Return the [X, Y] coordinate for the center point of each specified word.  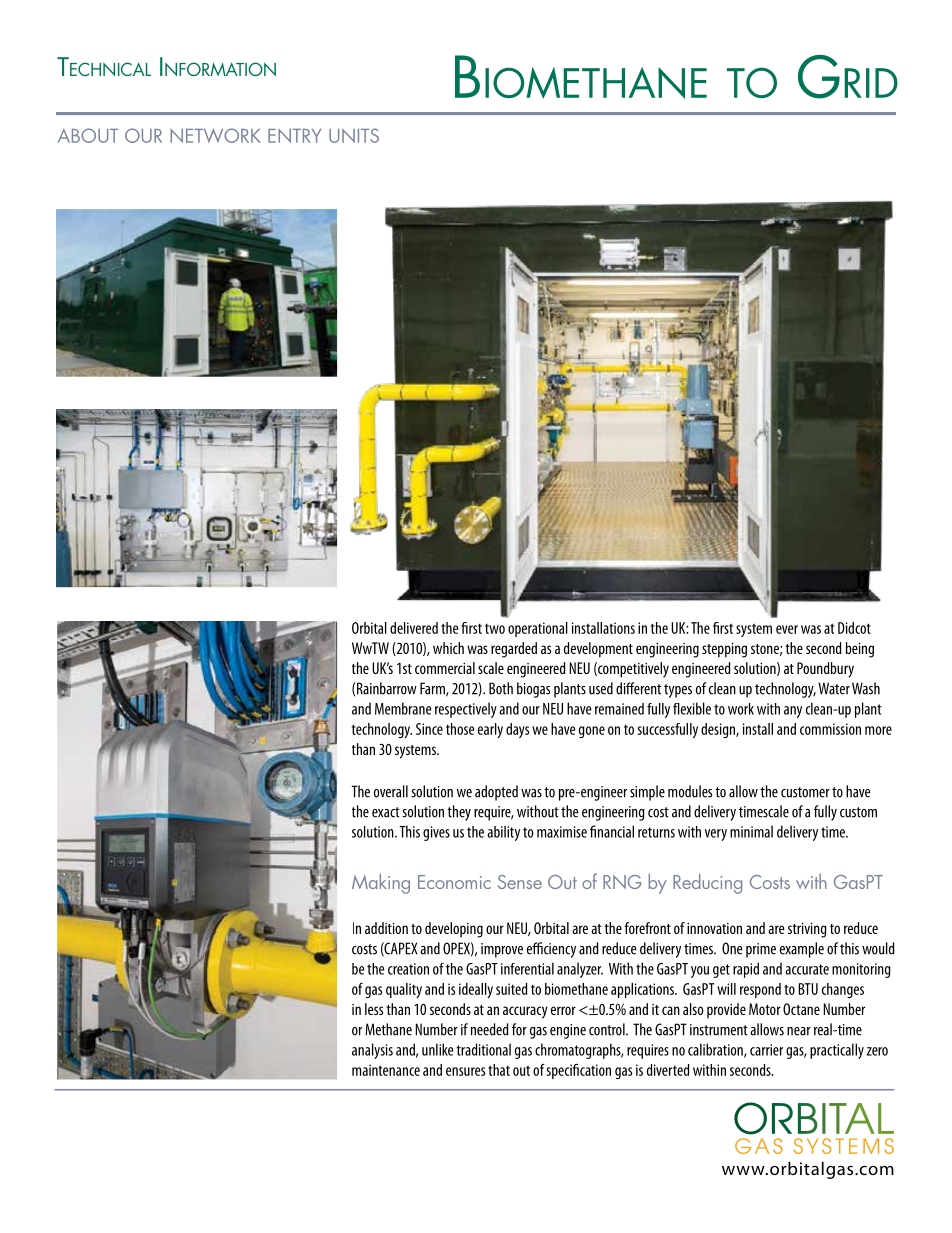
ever [787, 629]
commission [830, 729]
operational [538, 629]
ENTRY [295, 136]
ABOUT [88, 135]
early [490, 730]
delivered [414, 628]
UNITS [354, 135]
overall [391, 791]
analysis [372, 1051]
